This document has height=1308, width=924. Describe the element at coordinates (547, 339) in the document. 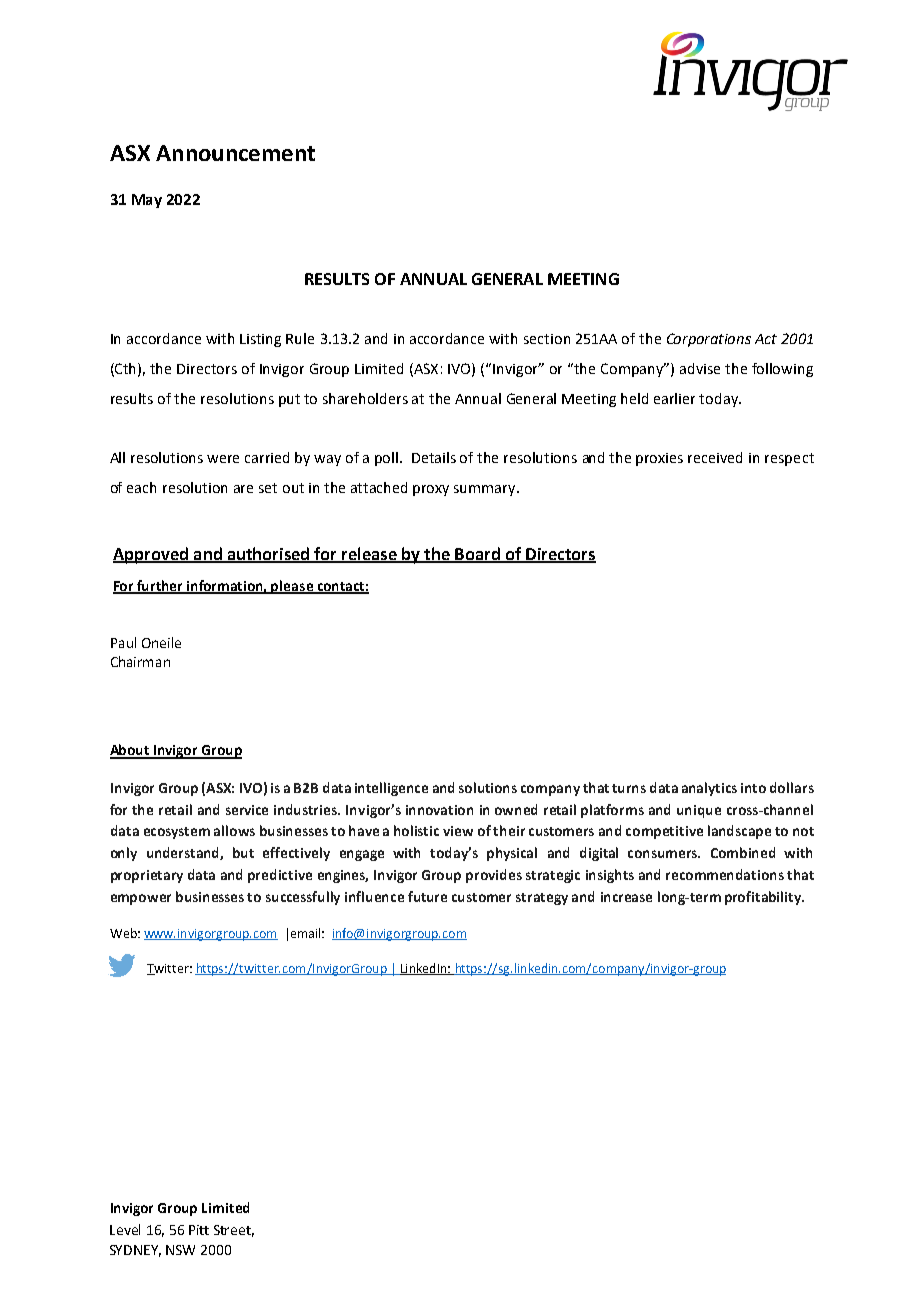

I see `section` at that location.
